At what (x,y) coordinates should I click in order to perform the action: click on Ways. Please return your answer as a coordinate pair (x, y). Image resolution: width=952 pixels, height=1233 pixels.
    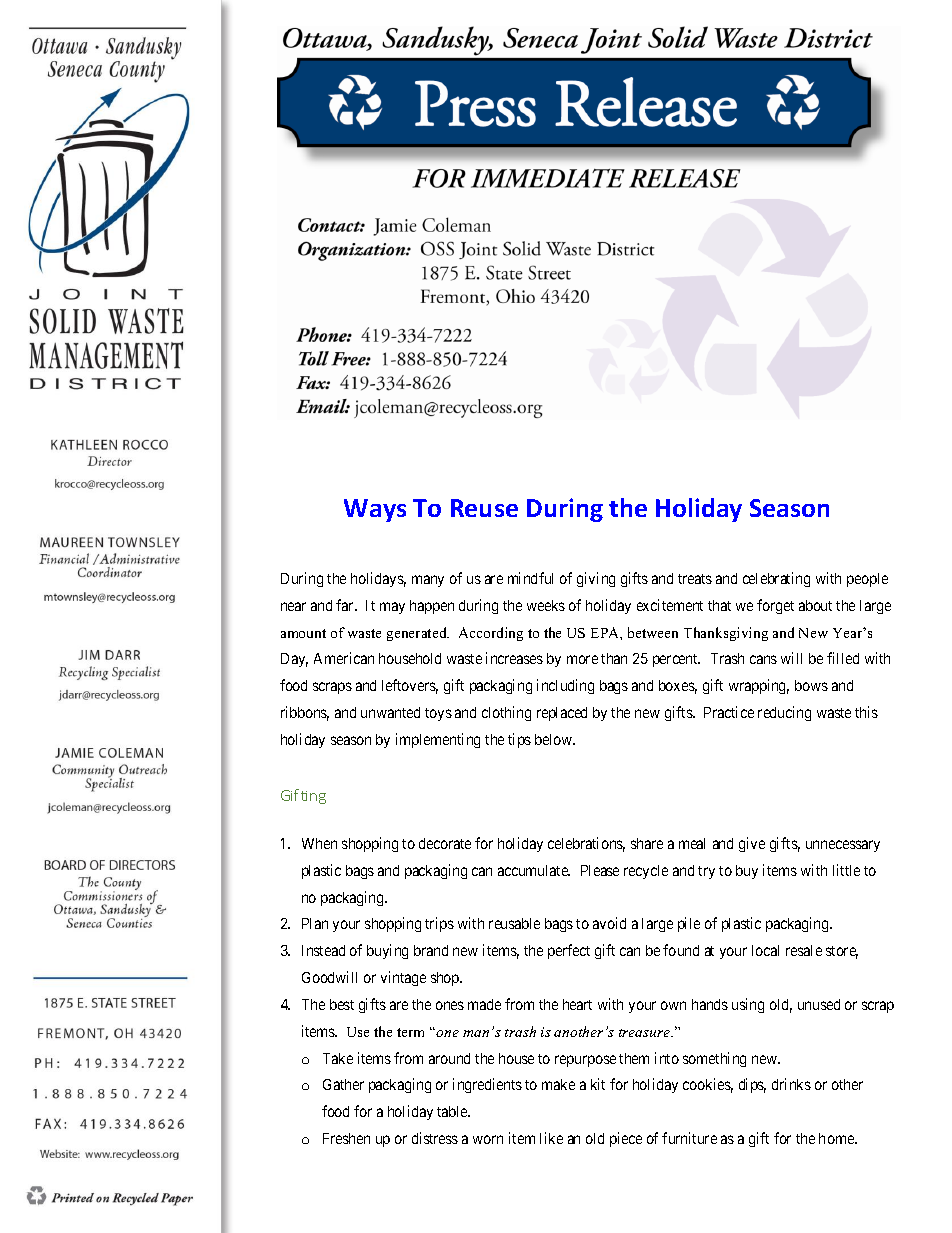
    Looking at the image, I should click on (375, 510).
